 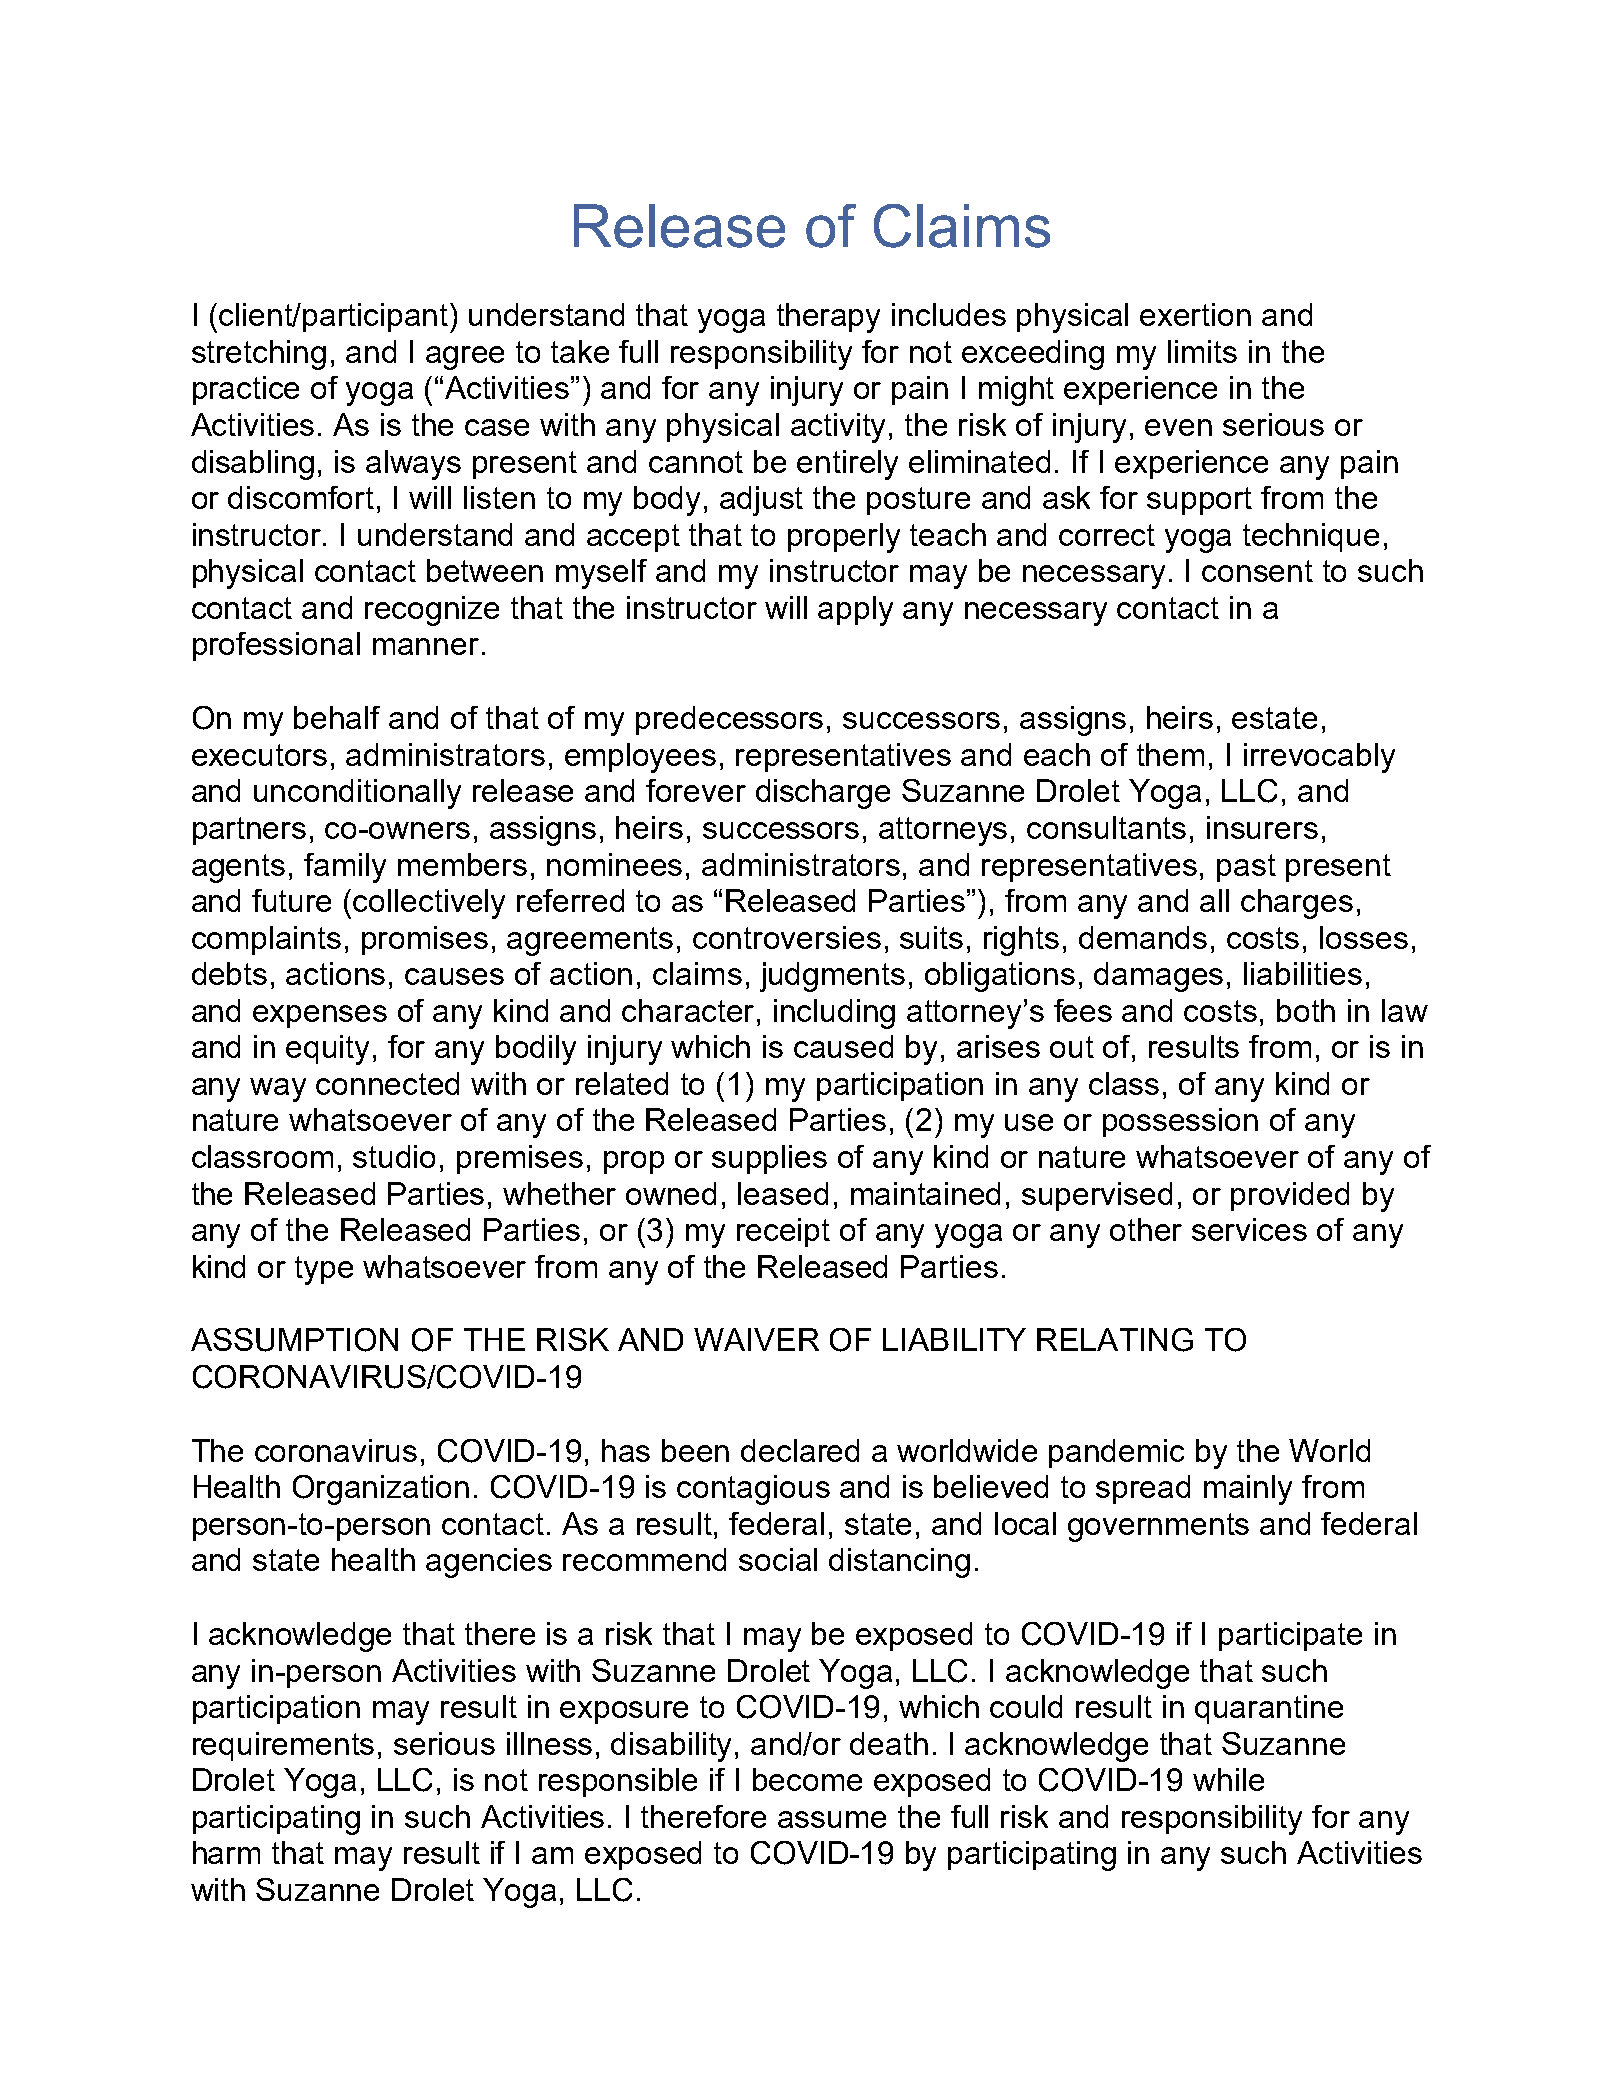 I want to click on limits, so click(x=1202, y=351).
